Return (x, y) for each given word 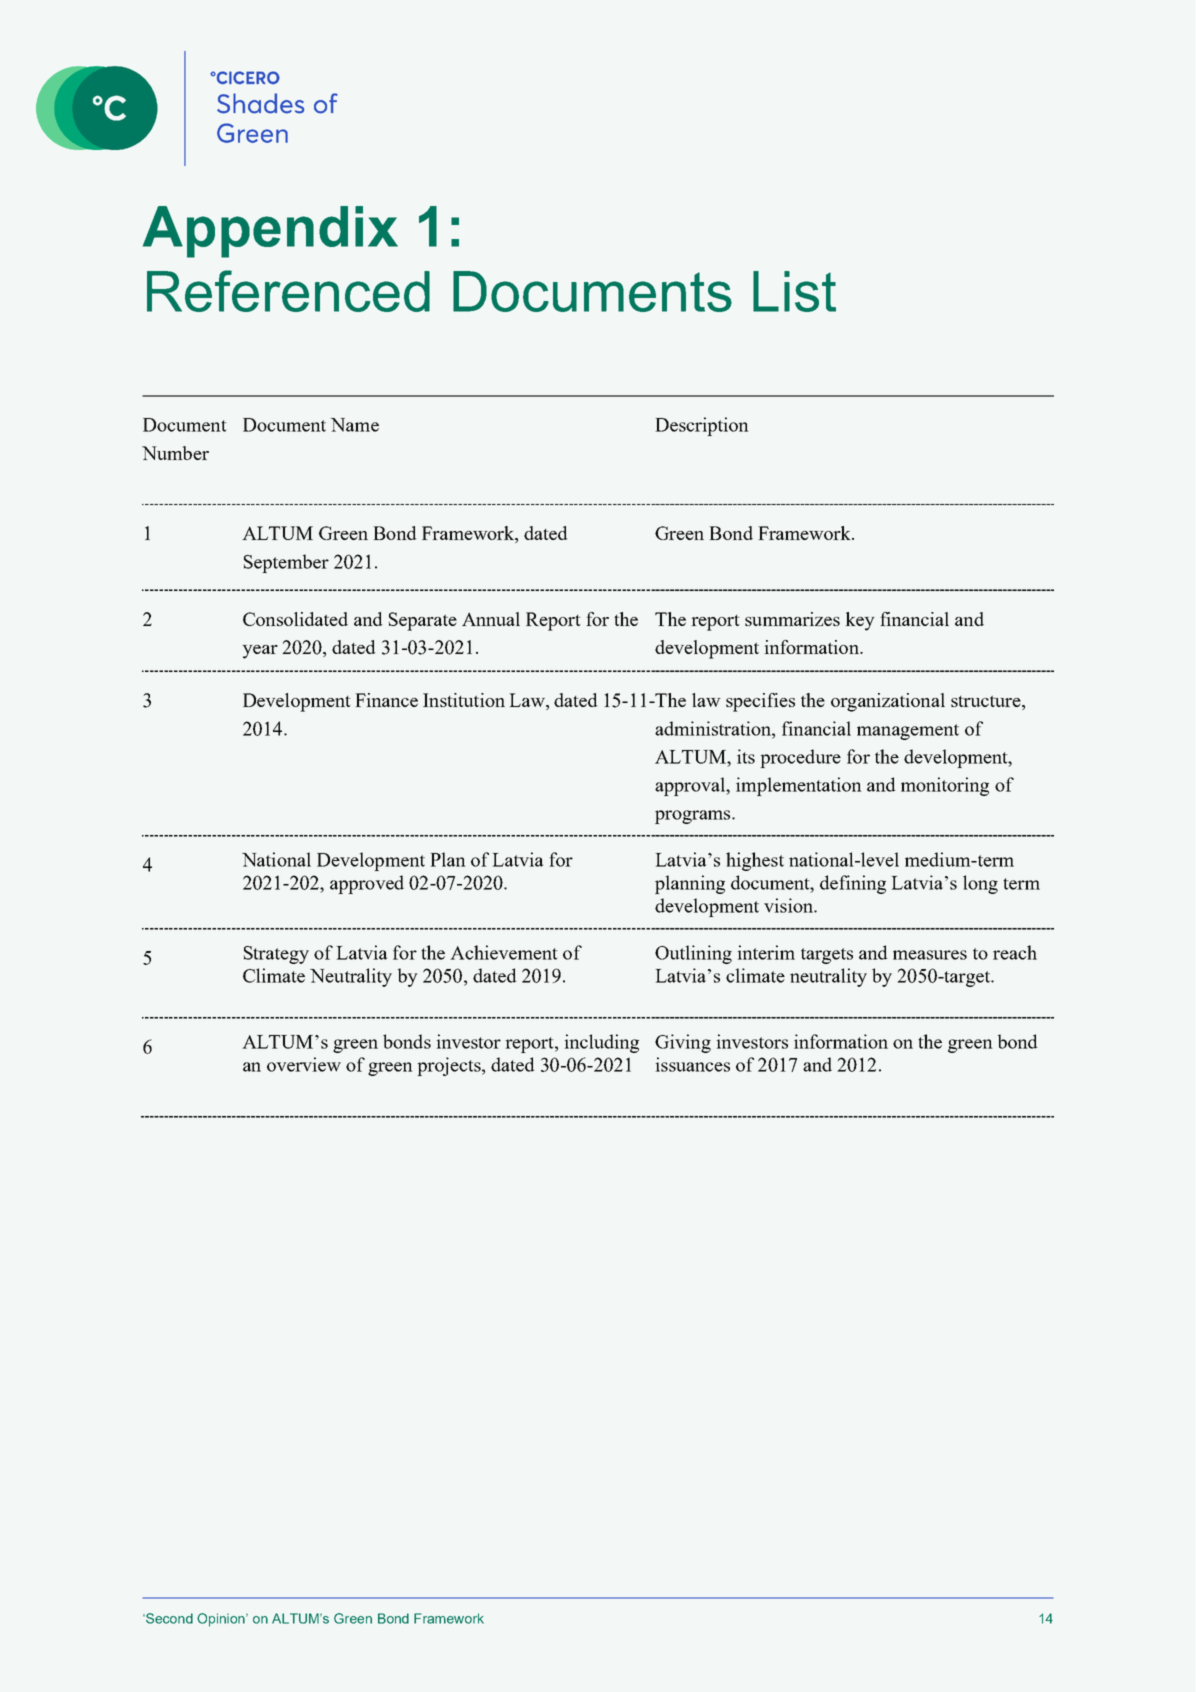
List (794, 291)
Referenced (288, 291)
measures (930, 955)
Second (168, 1618)
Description (702, 426)
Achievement (504, 952)
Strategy (276, 955)
